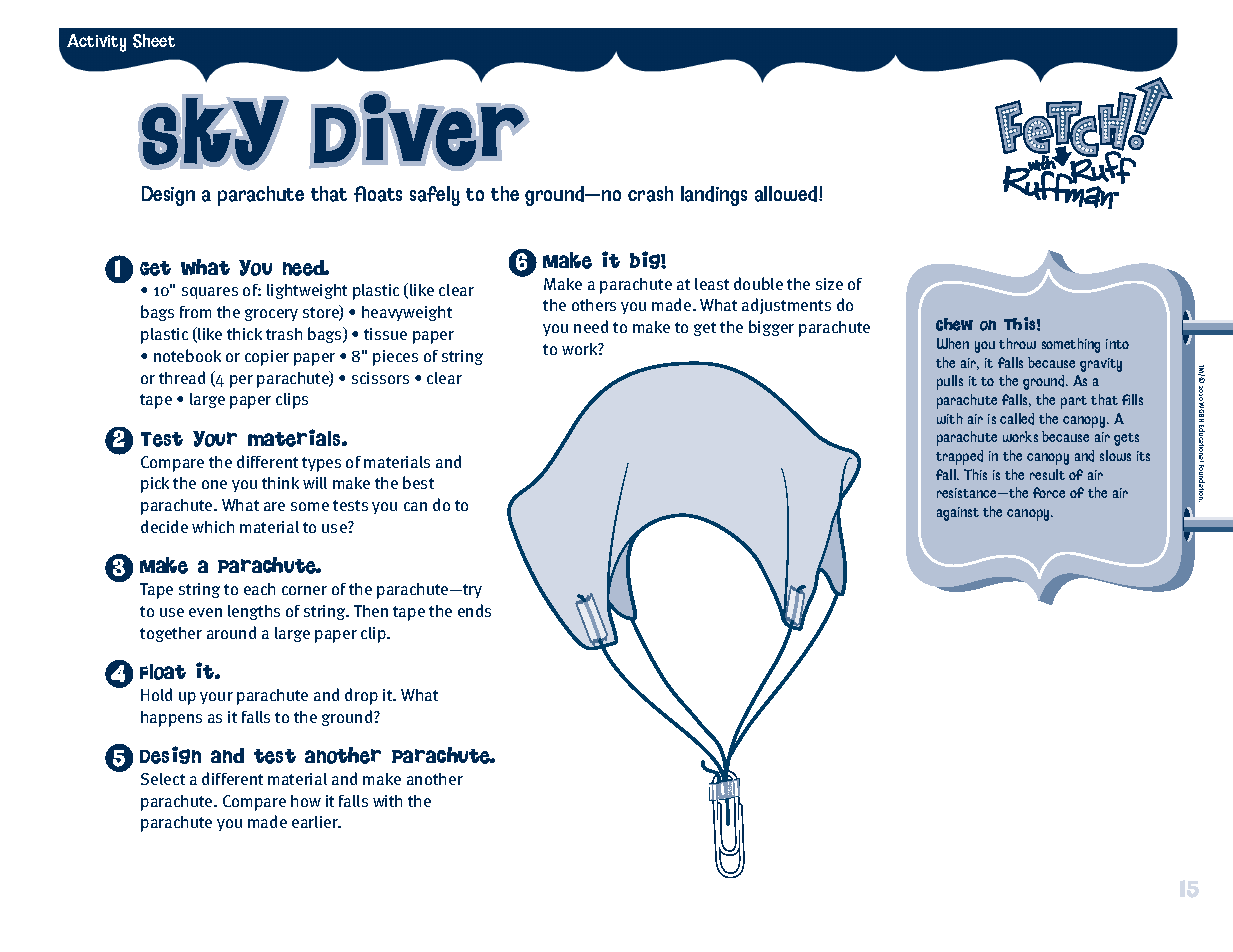  Describe the element at coordinates (321, 464) in the page. I see `types` at that location.
